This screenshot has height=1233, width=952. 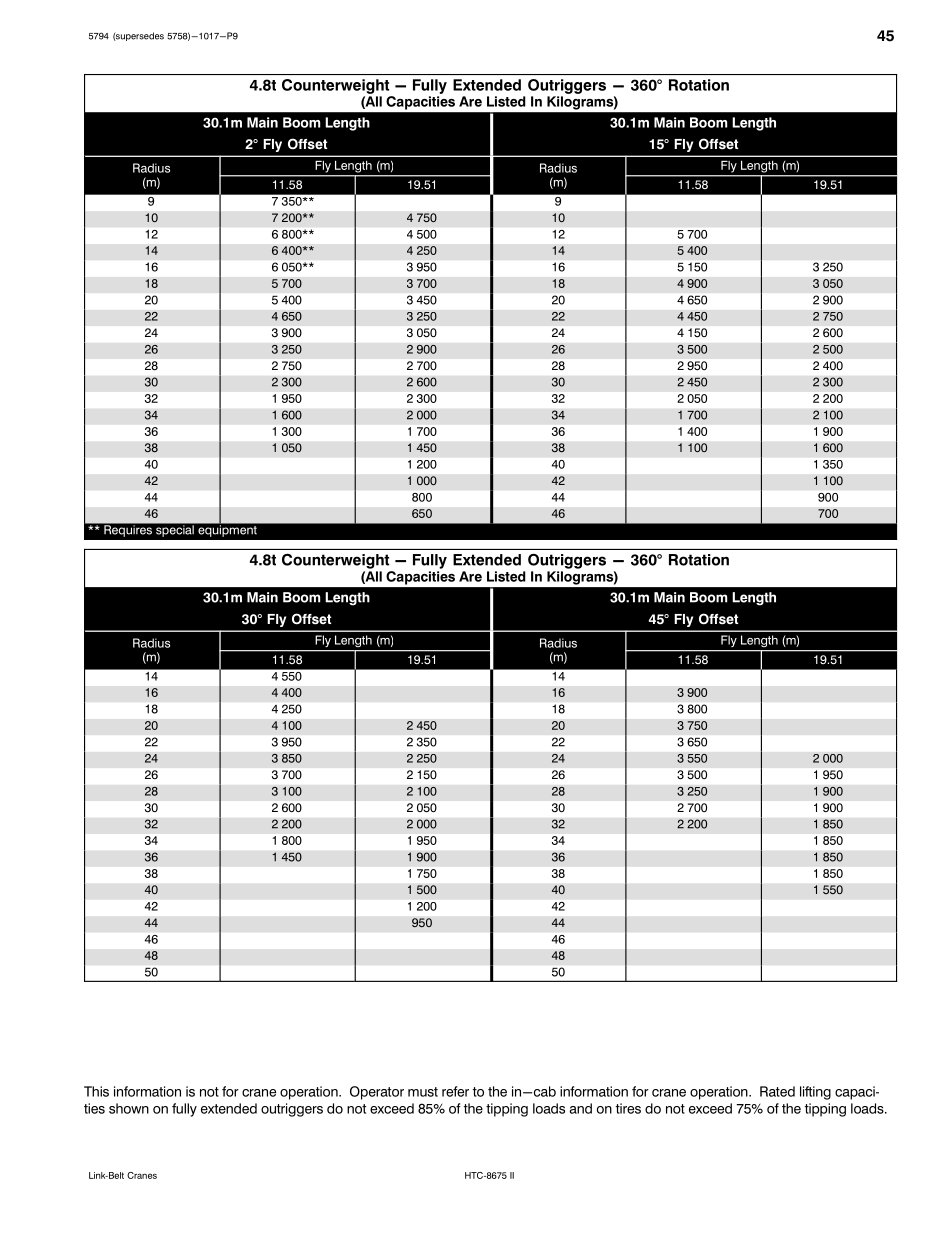 What do you see at coordinates (377, 1093) in the screenshot?
I see `Operator` at bounding box center [377, 1093].
